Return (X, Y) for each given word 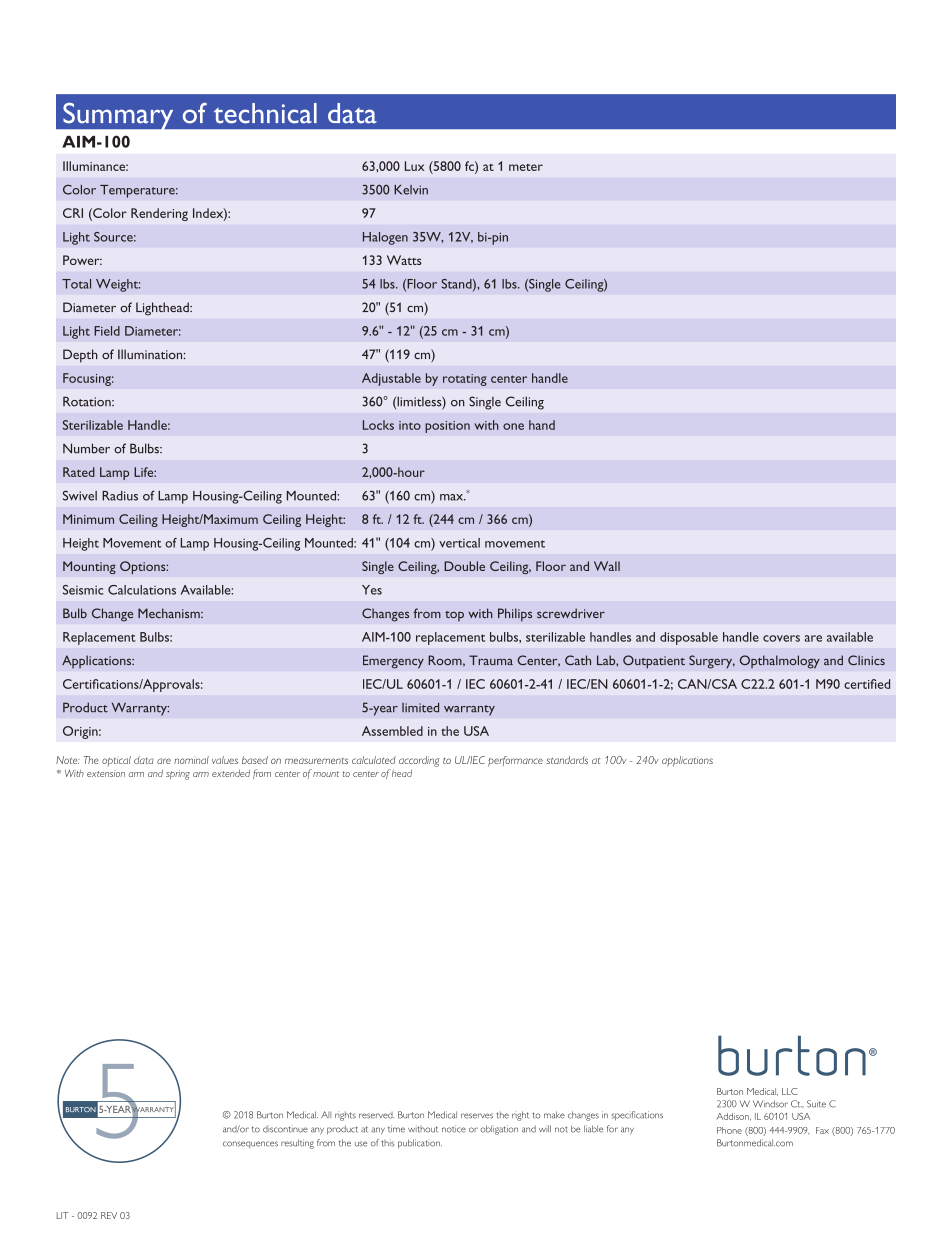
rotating (465, 380)
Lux (414, 166)
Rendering (159, 214)
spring (178, 775)
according (419, 761)
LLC (790, 1091)
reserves (477, 1116)
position (447, 427)
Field (107, 331)
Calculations (142, 590)
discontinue (285, 1129)
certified (867, 684)
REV (109, 1215)
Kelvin (411, 190)
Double (464, 566)
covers (781, 638)
